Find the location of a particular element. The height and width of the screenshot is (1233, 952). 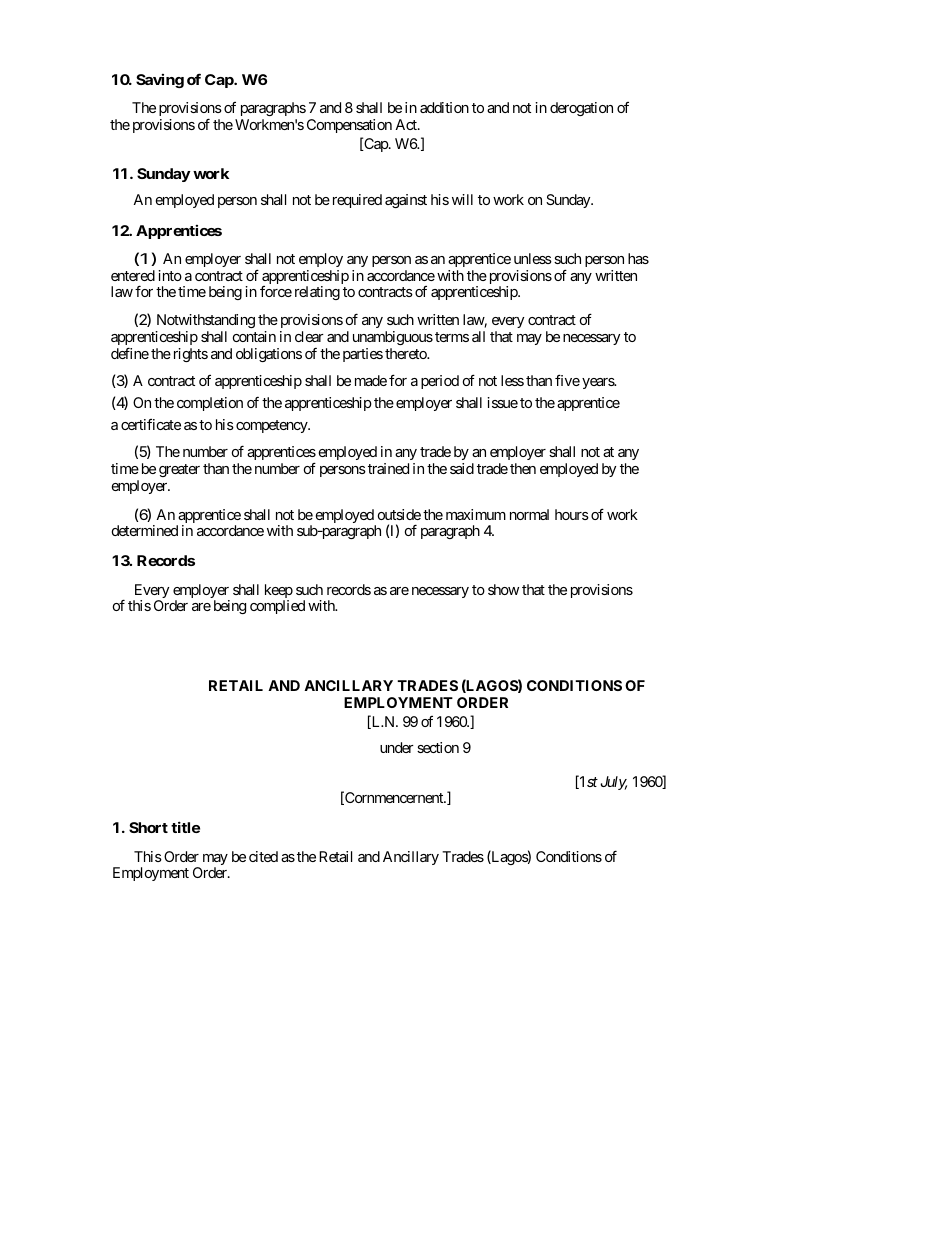

Compensation is located at coordinates (349, 126).
